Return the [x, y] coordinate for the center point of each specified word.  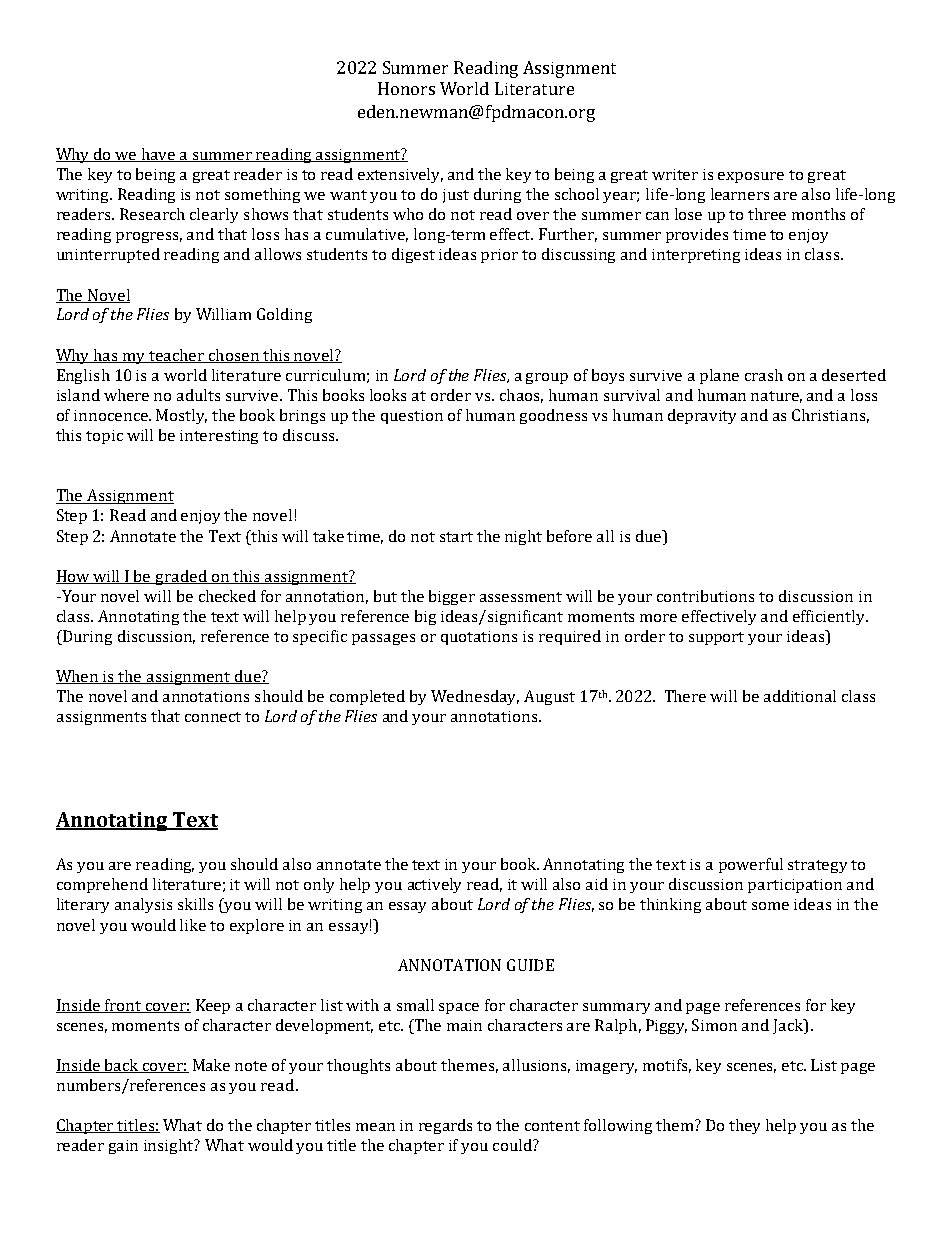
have [159, 155]
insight [170, 1146]
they [744, 1126]
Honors [406, 88]
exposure [751, 177]
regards [445, 1126]
